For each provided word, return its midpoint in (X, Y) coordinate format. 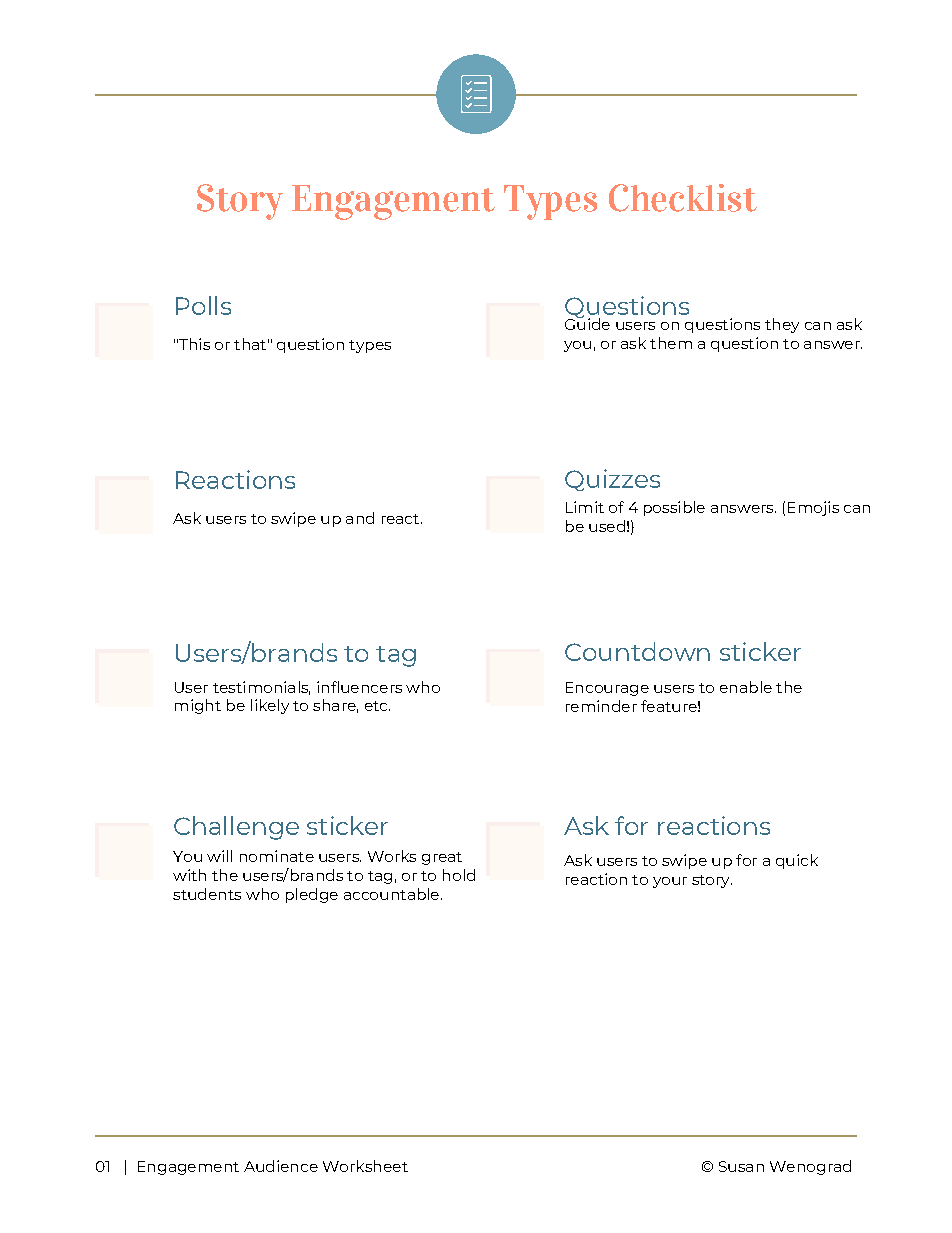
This (193, 344)
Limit (585, 507)
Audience (281, 1166)
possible (674, 508)
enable (746, 687)
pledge (312, 895)
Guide (587, 323)
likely (270, 706)
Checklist (683, 198)
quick (797, 861)
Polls (203, 305)
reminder (601, 706)
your (670, 882)
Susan (741, 1166)
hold (459, 875)
